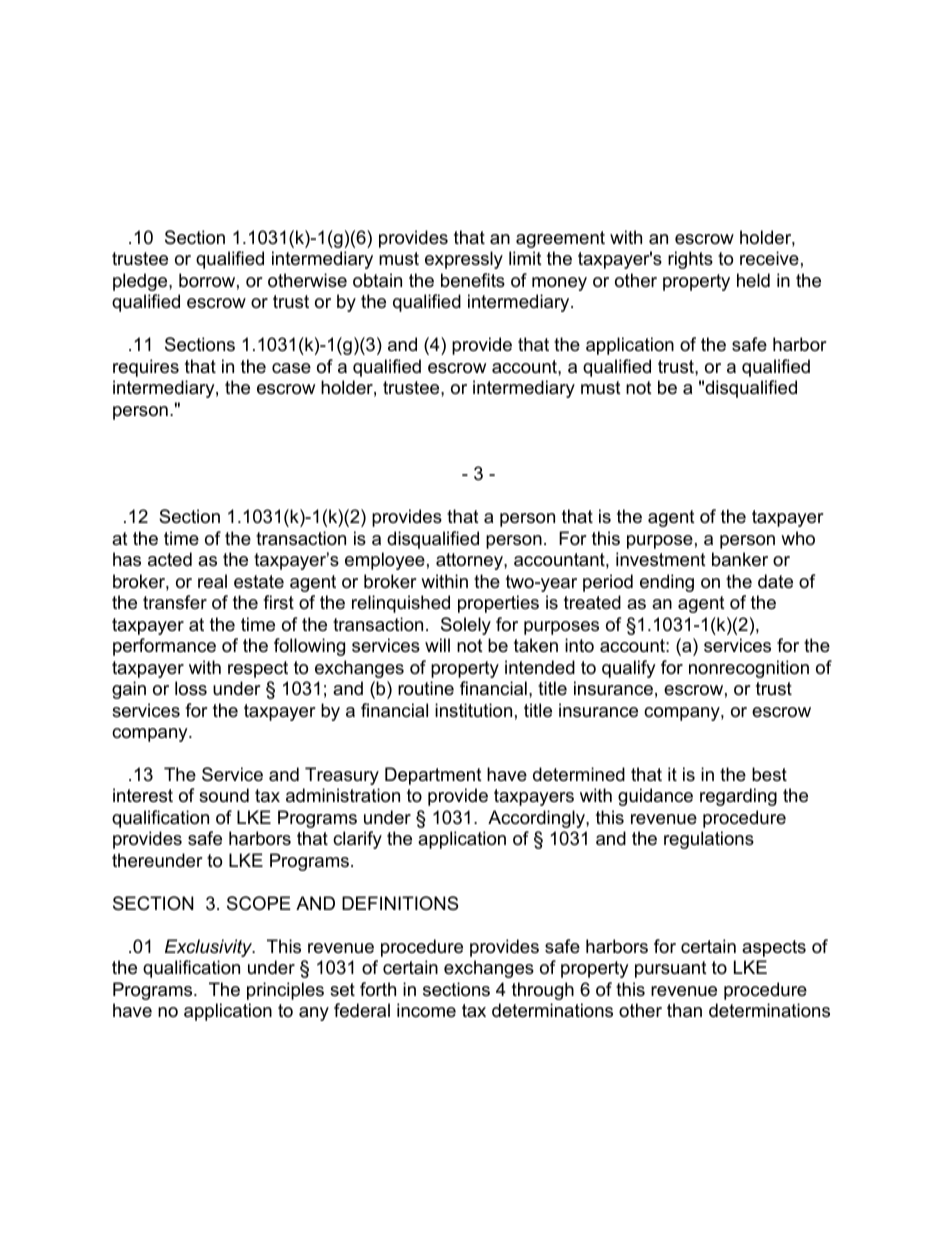 This image has height=1233, width=952. I want to click on ending, so click(667, 583).
